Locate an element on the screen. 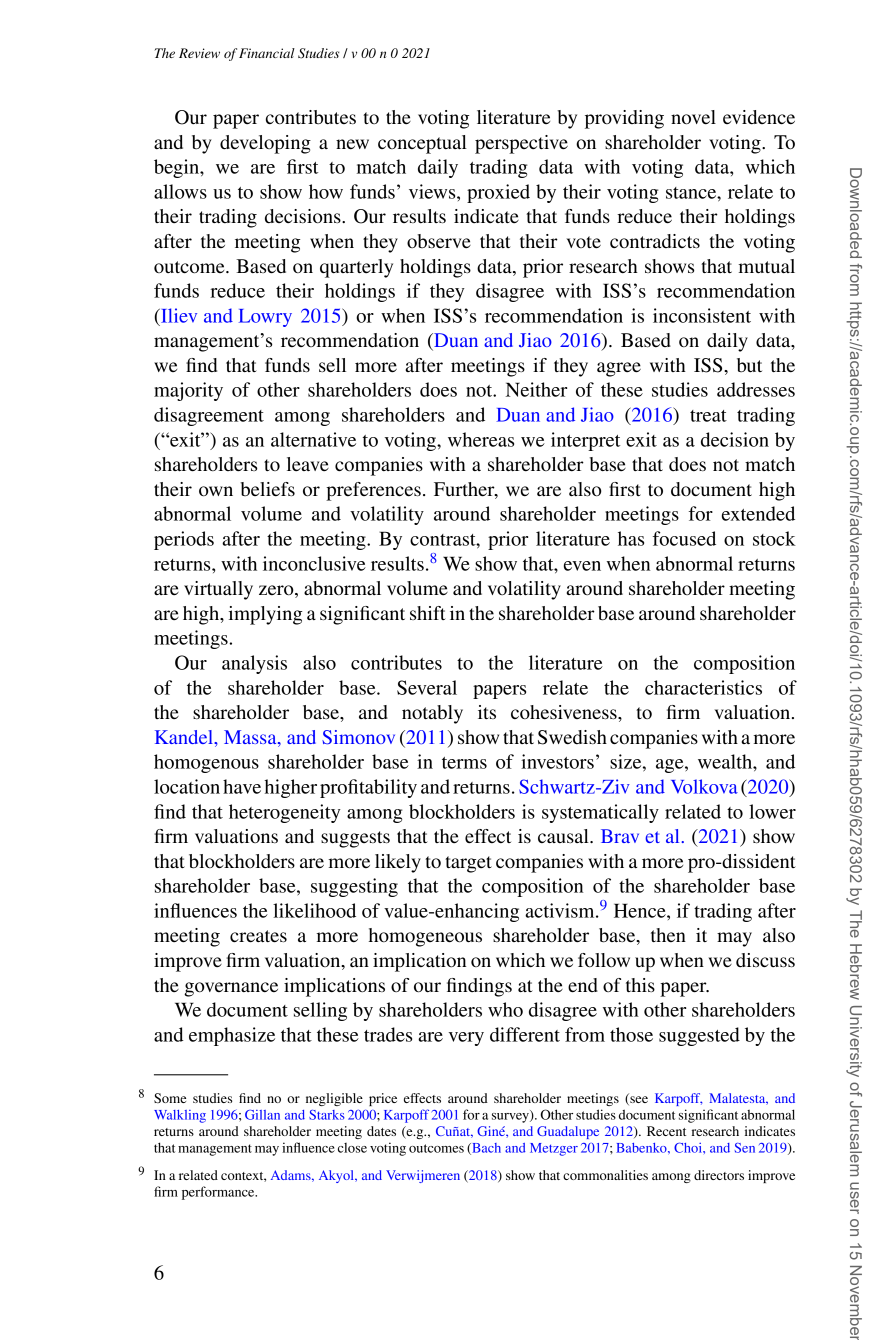 The image size is (896, 1340). characteristics is located at coordinates (703, 687).
